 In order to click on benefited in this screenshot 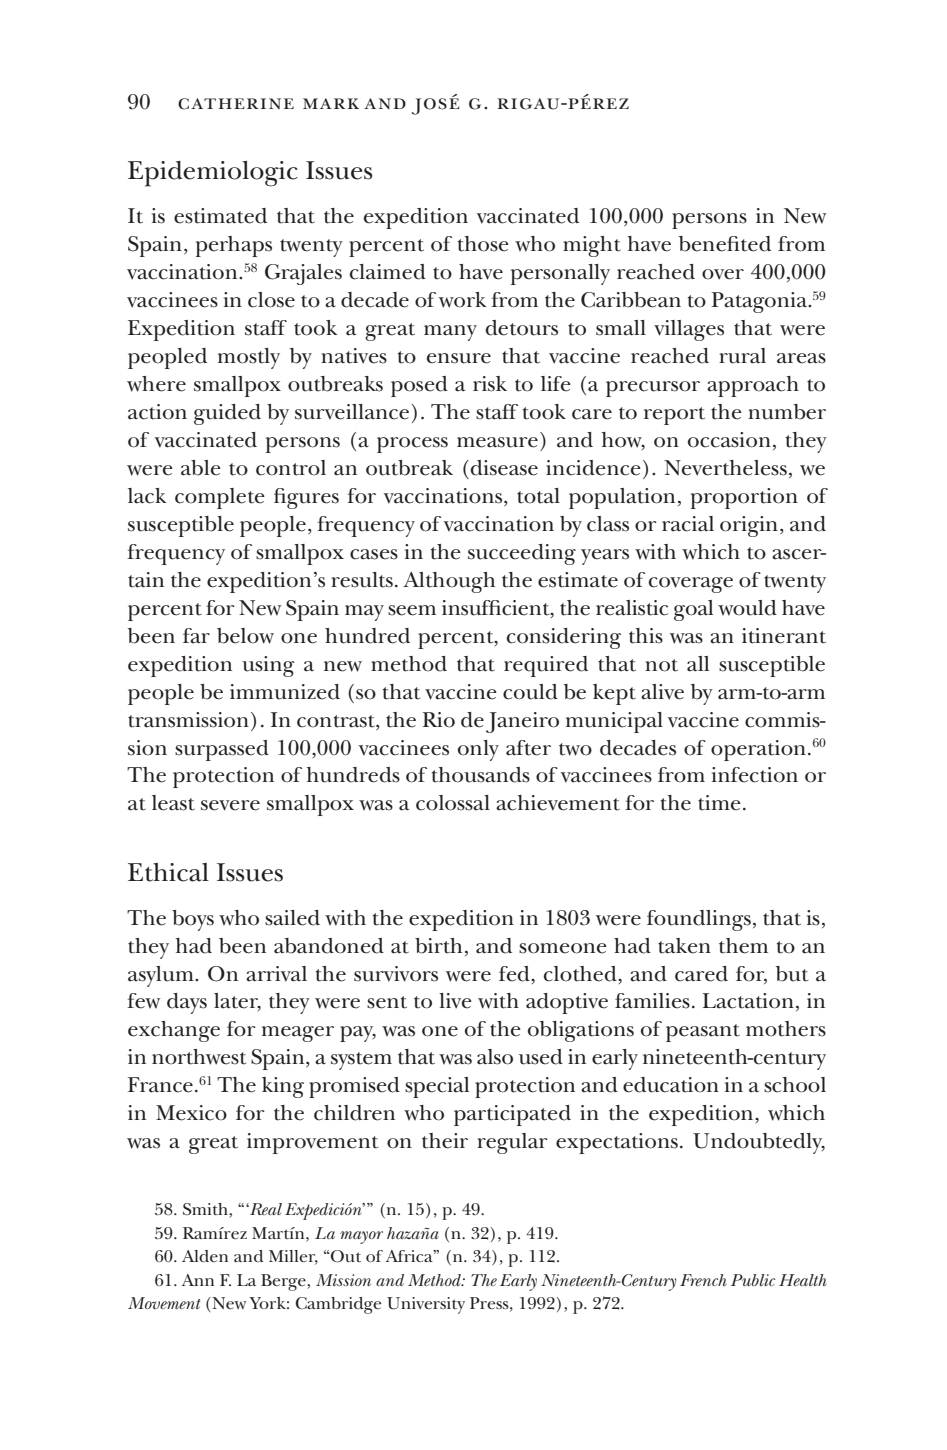, I will do `click(725, 244)`.
